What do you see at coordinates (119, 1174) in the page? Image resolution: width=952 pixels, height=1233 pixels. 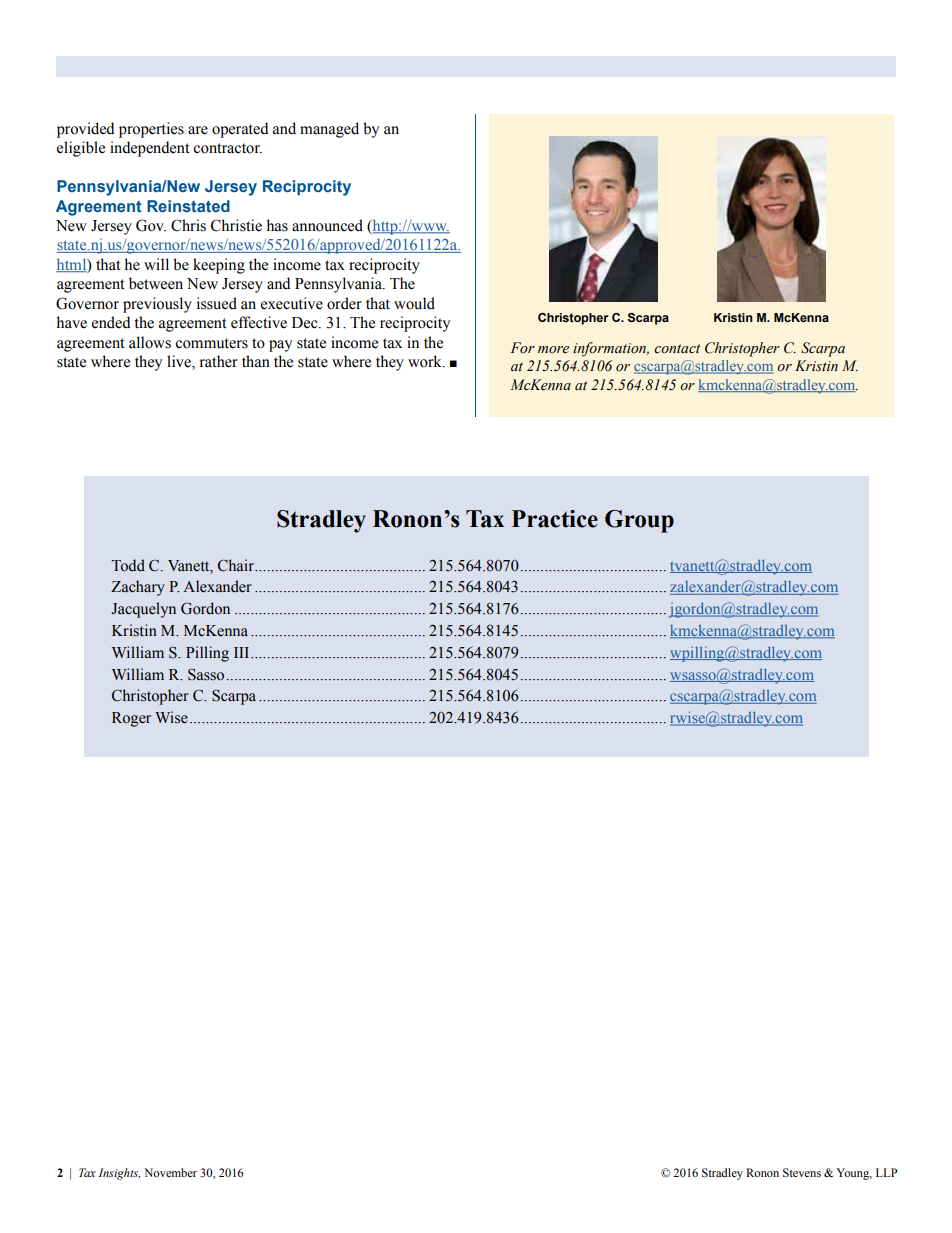 I see `Insights` at bounding box center [119, 1174].
